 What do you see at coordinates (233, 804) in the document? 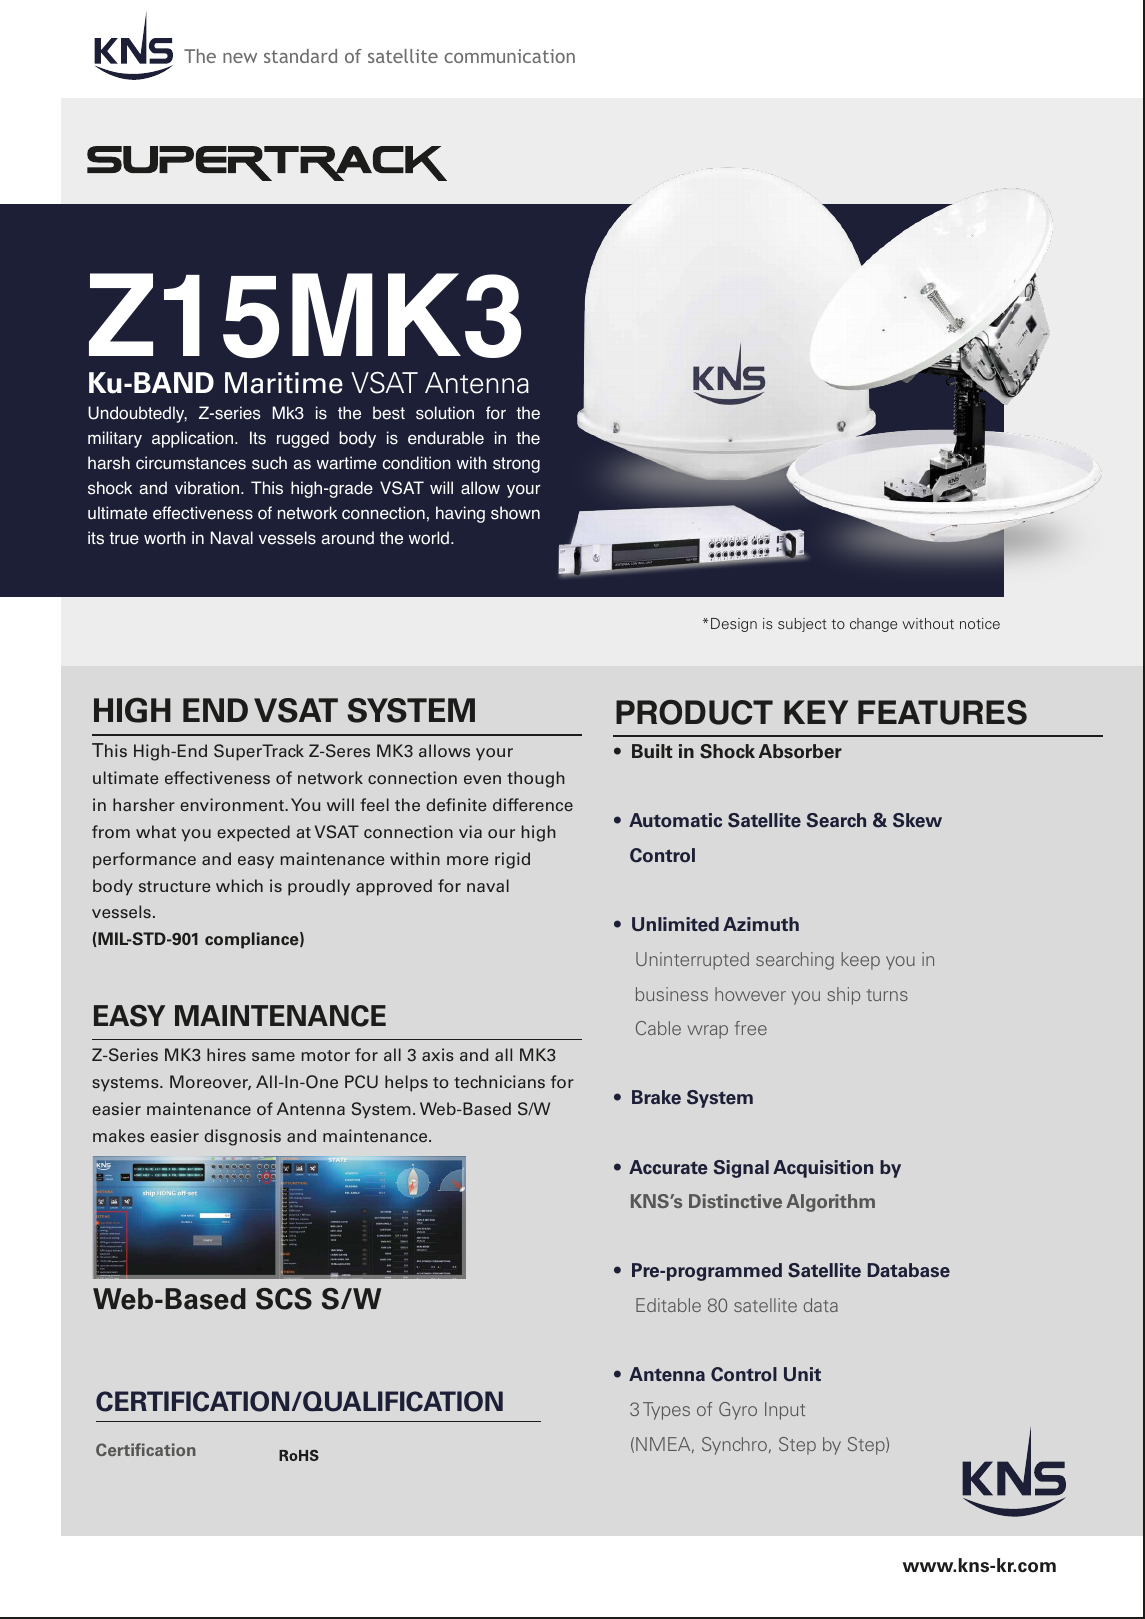
I see `environment` at bounding box center [233, 804].
